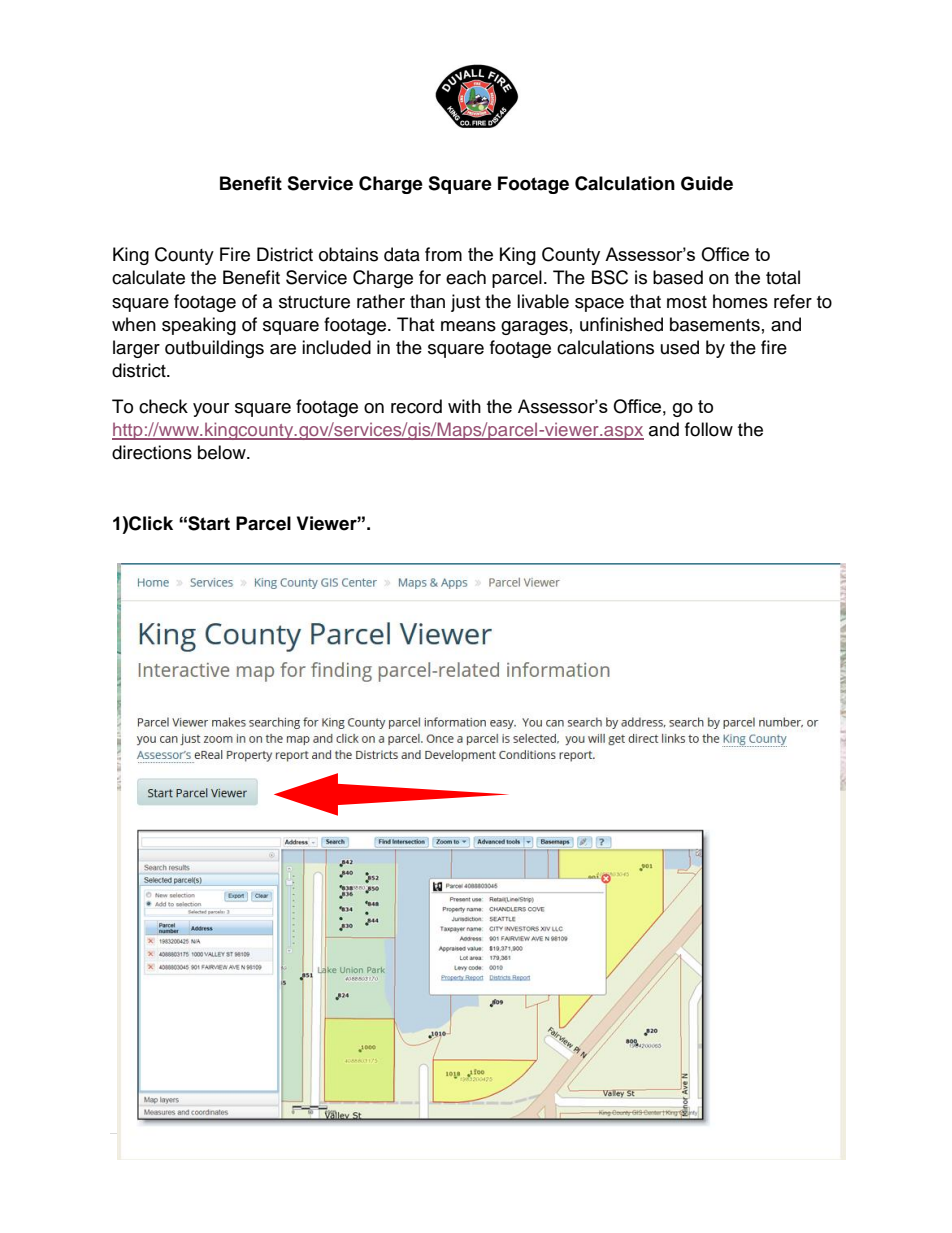 Image resolution: width=952 pixels, height=1233 pixels. What do you see at coordinates (348, 254) in the screenshot?
I see `obtains` at bounding box center [348, 254].
